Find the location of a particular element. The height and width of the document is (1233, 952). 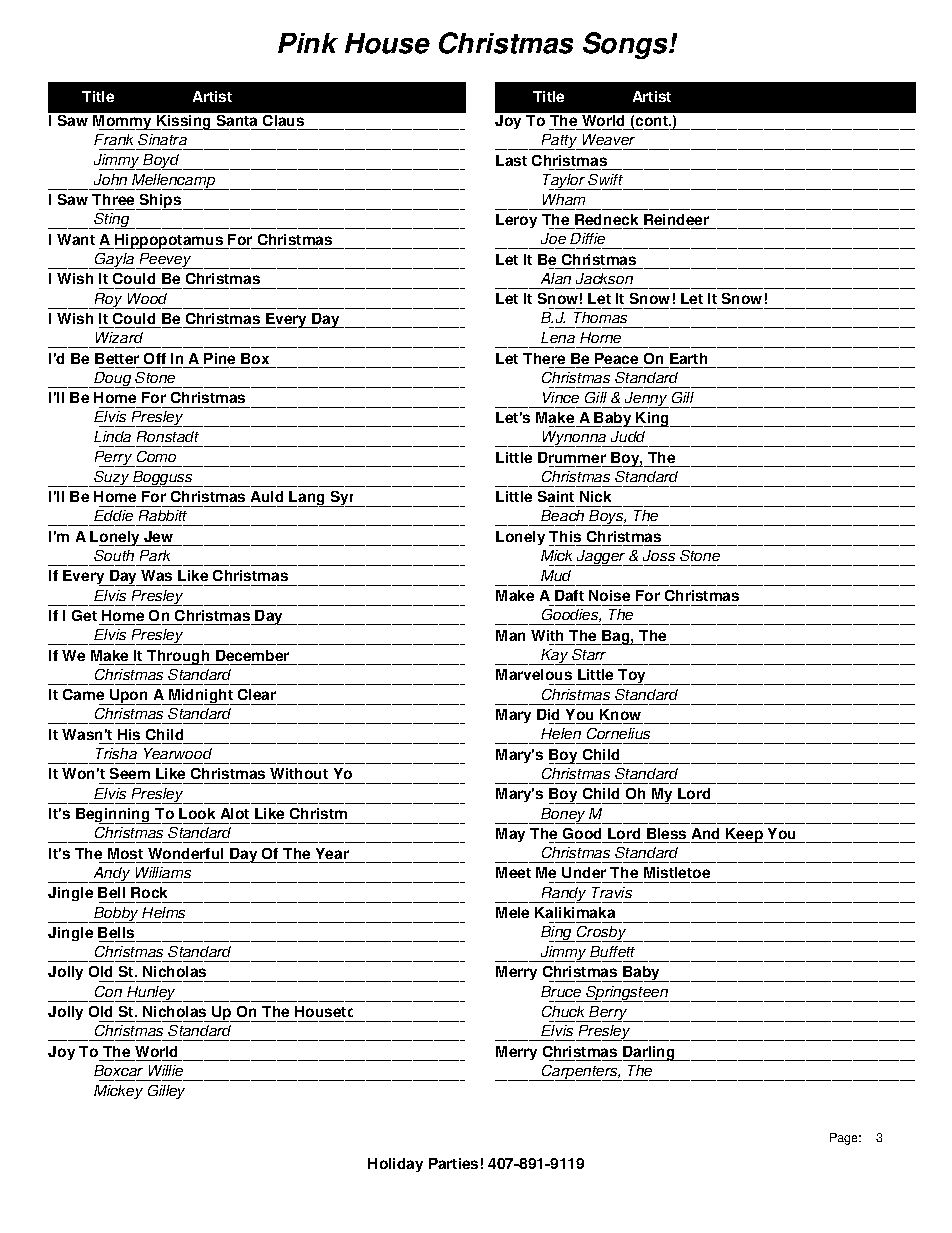

Meet is located at coordinates (513, 872).
